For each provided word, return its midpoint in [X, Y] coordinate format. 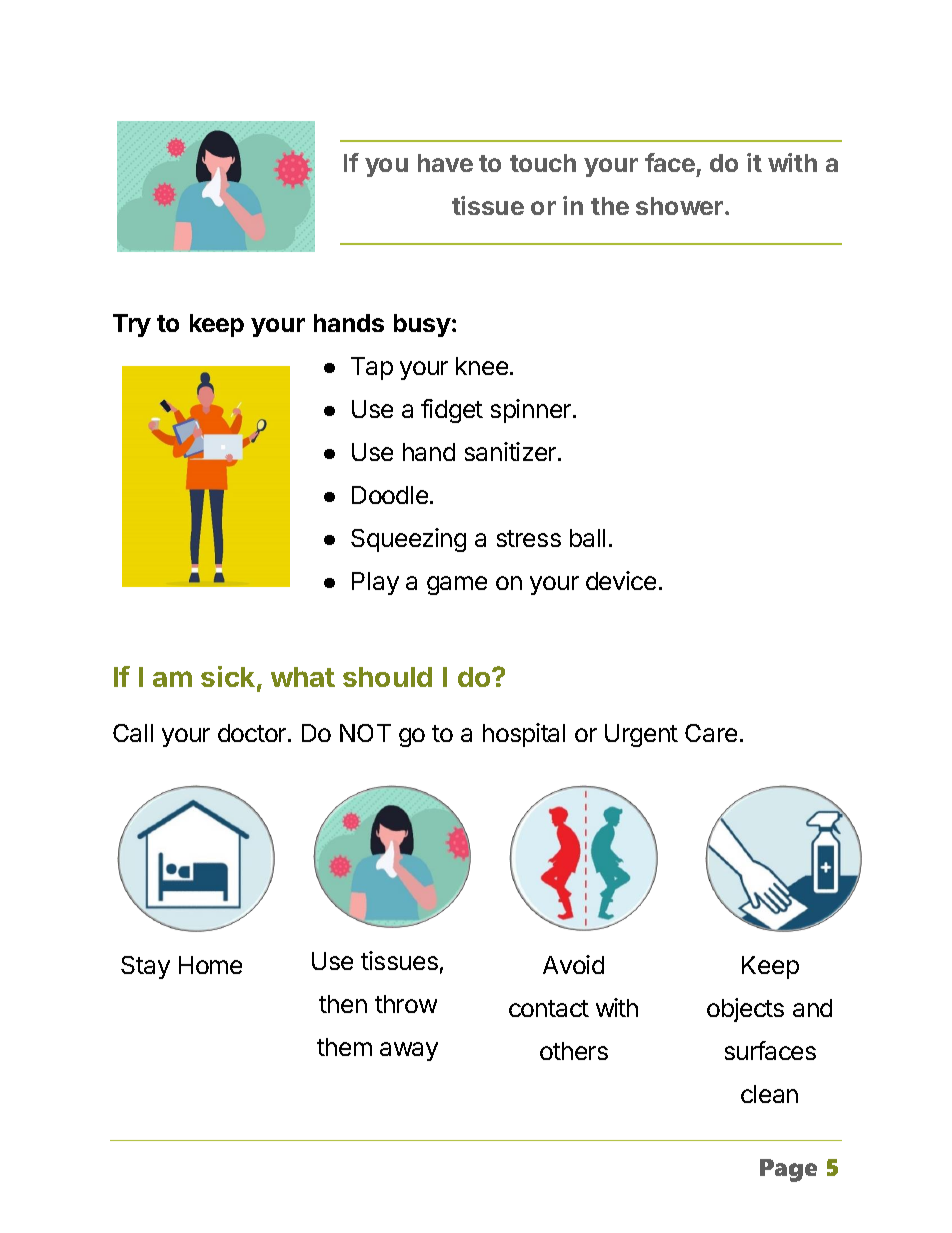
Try [132, 325]
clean [769, 1094]
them [344, 1047]
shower [679, 206]
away [409, 1051]
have [445, 163]
